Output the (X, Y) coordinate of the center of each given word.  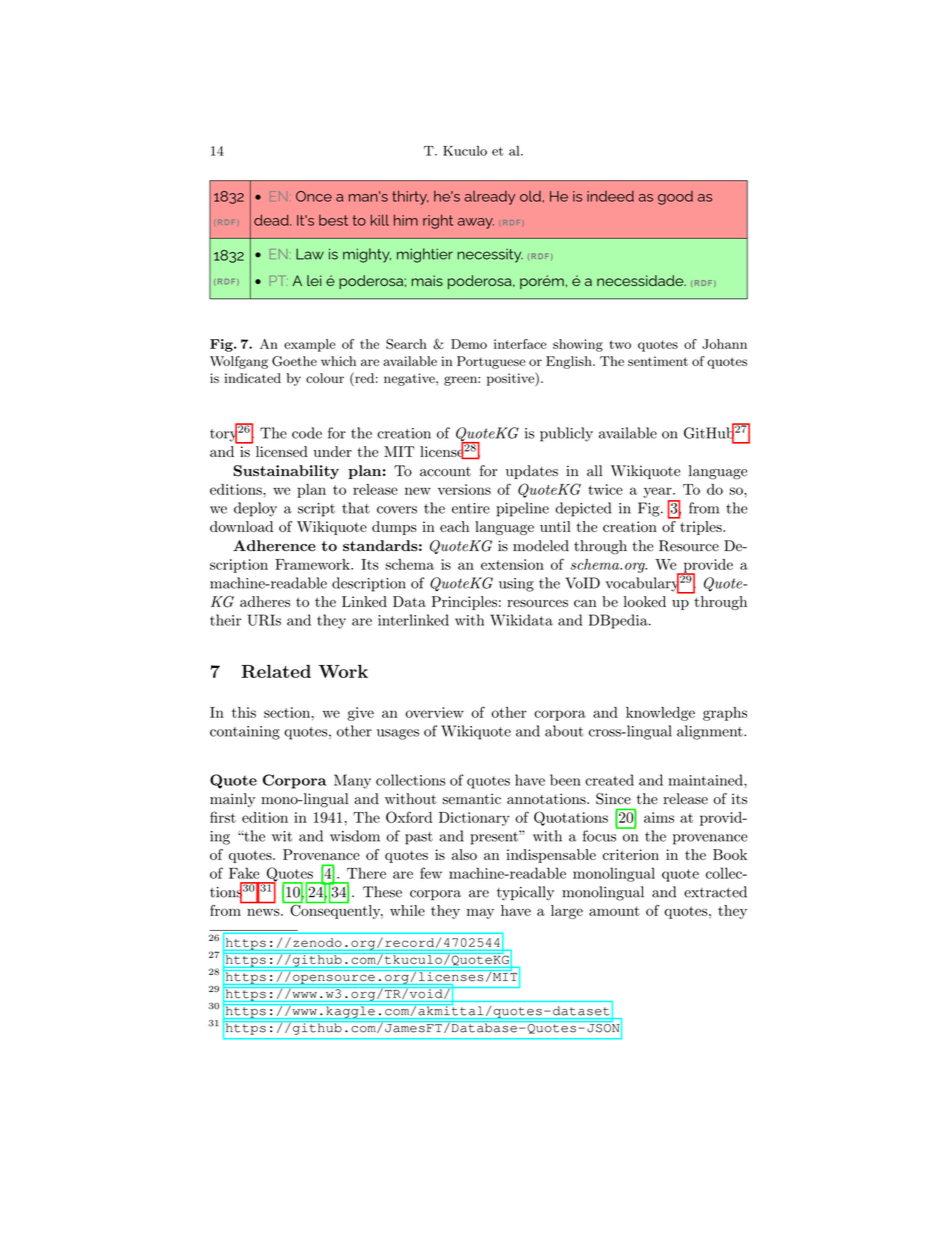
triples (702, 528)
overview (434, 712)
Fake (244, 873)
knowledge (660, 714)
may (480, 913)
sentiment (658, 361)
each (454, 526)
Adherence (274, 546)
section (287, 712)
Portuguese (491, 362)
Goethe (294, 361)
